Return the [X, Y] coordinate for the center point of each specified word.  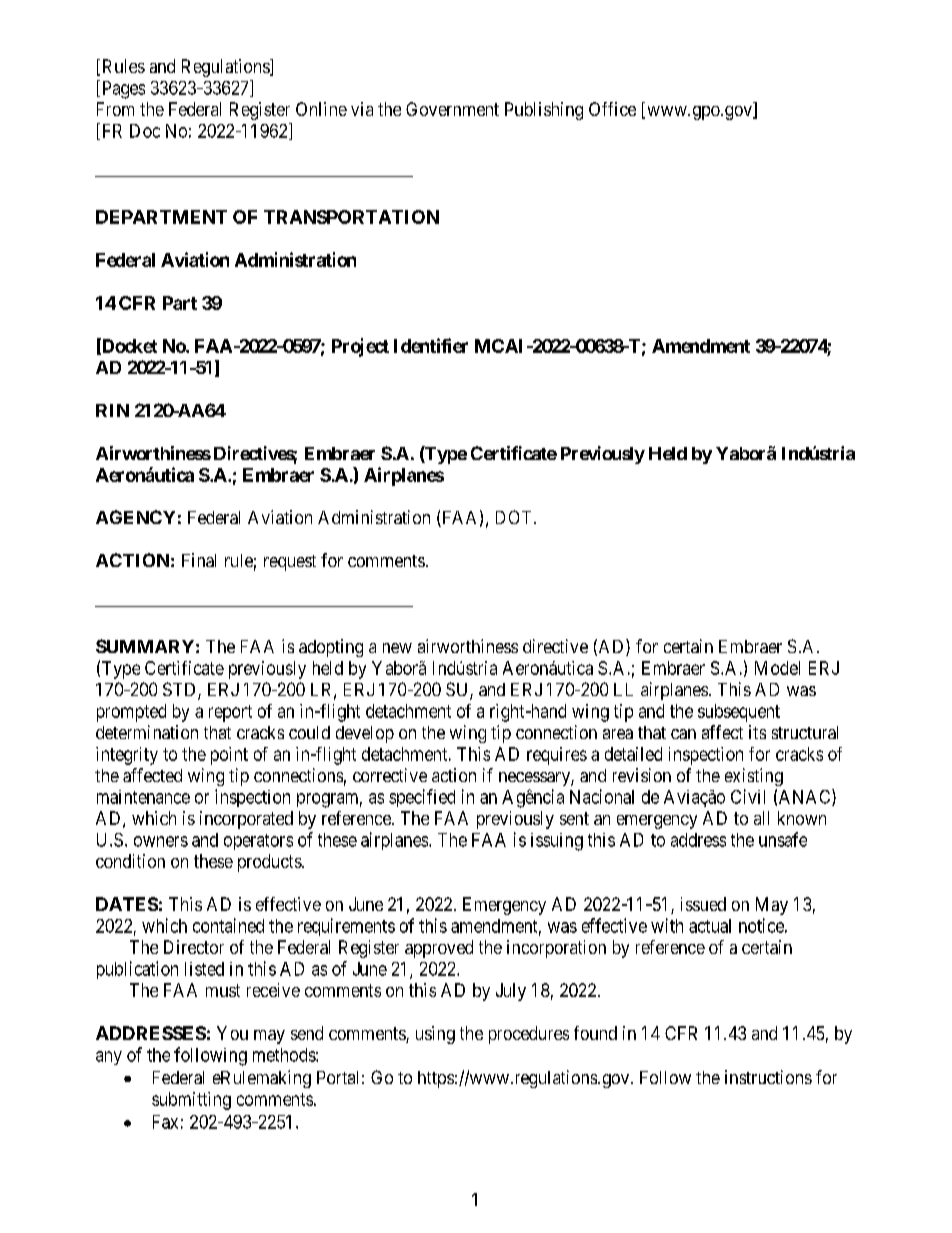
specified [422, 798]
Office [612, 109]
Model [777, 668]
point [229, 756]
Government [452, 109]
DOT [515, 517]
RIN [112, 410]
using [435, 1035]
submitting [191, 1101]
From [115, 109]
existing [754, 777]
